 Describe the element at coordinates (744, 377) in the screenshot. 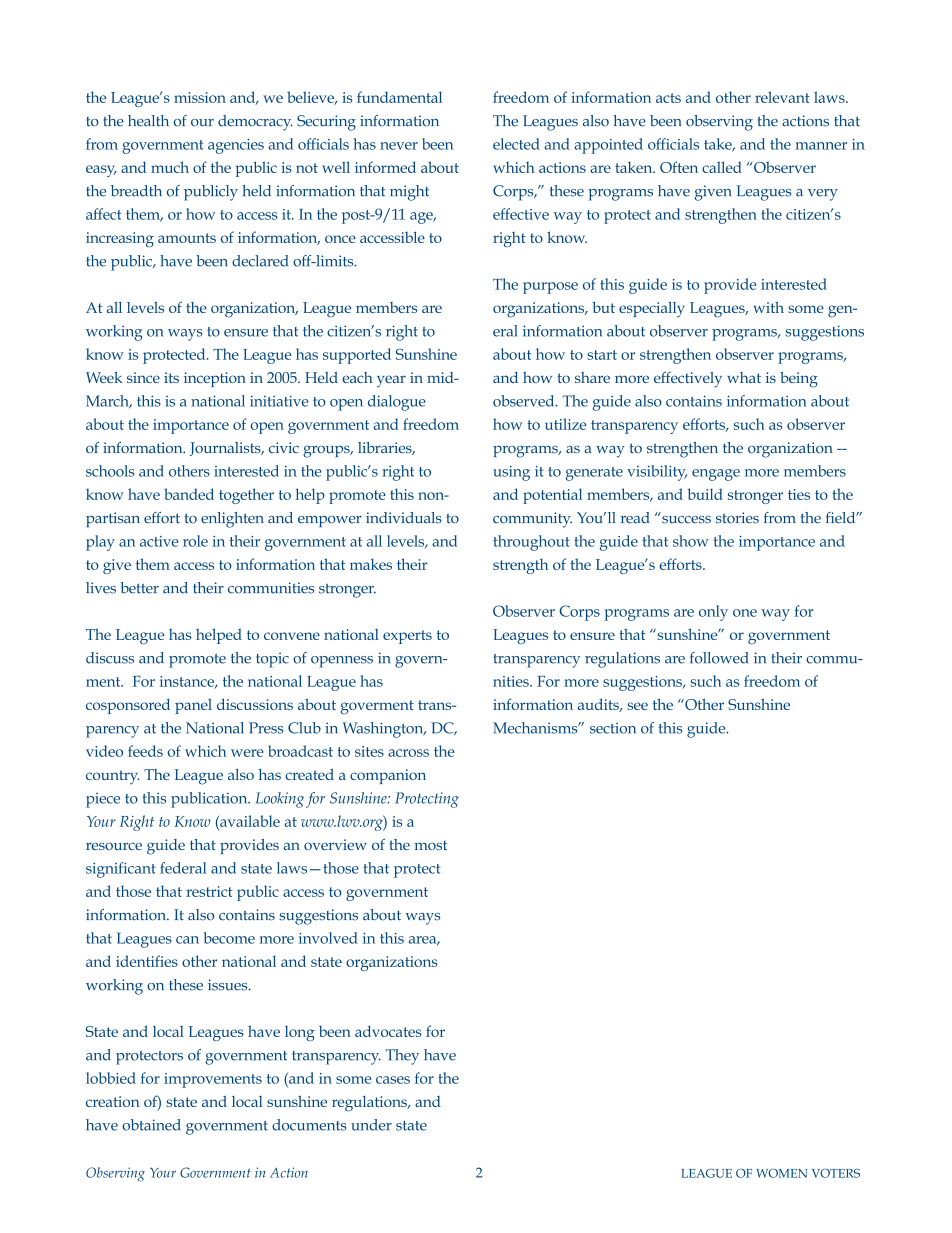

I see `what` at that location.
